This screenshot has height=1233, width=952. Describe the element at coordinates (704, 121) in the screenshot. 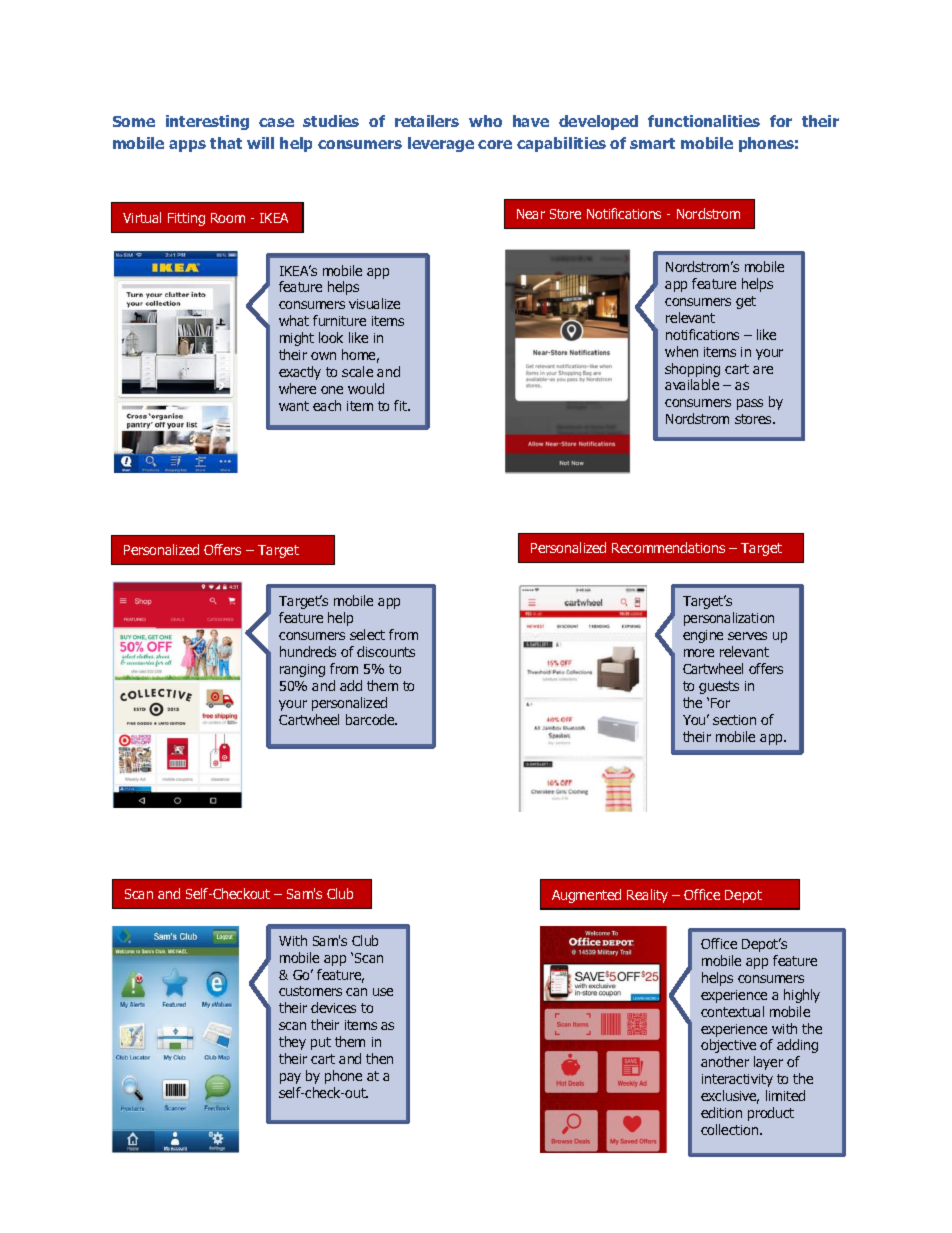

I see `functionalities` at that location.
